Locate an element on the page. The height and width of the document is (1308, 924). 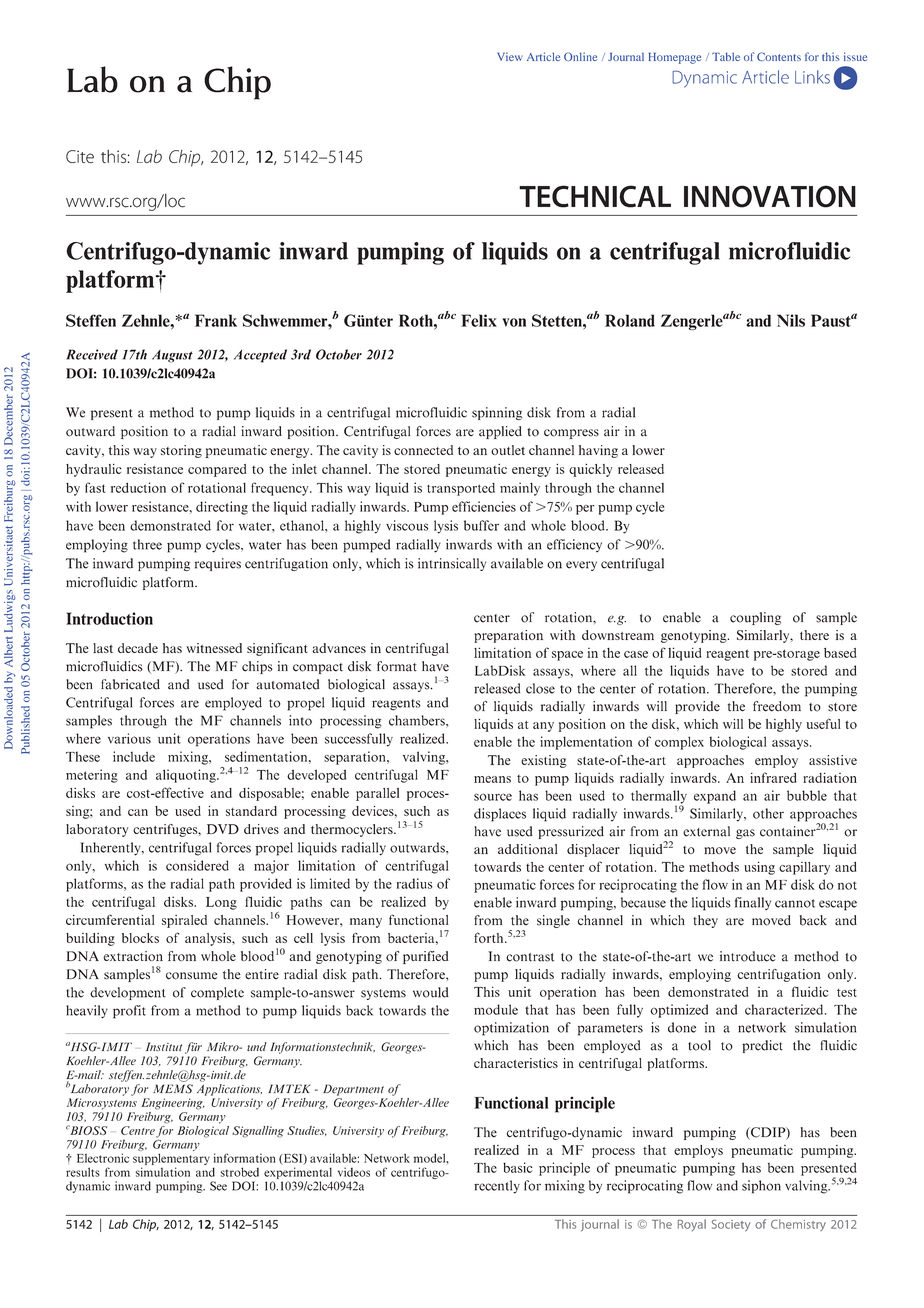
supplementary is located at coordinates (171, 1160).
